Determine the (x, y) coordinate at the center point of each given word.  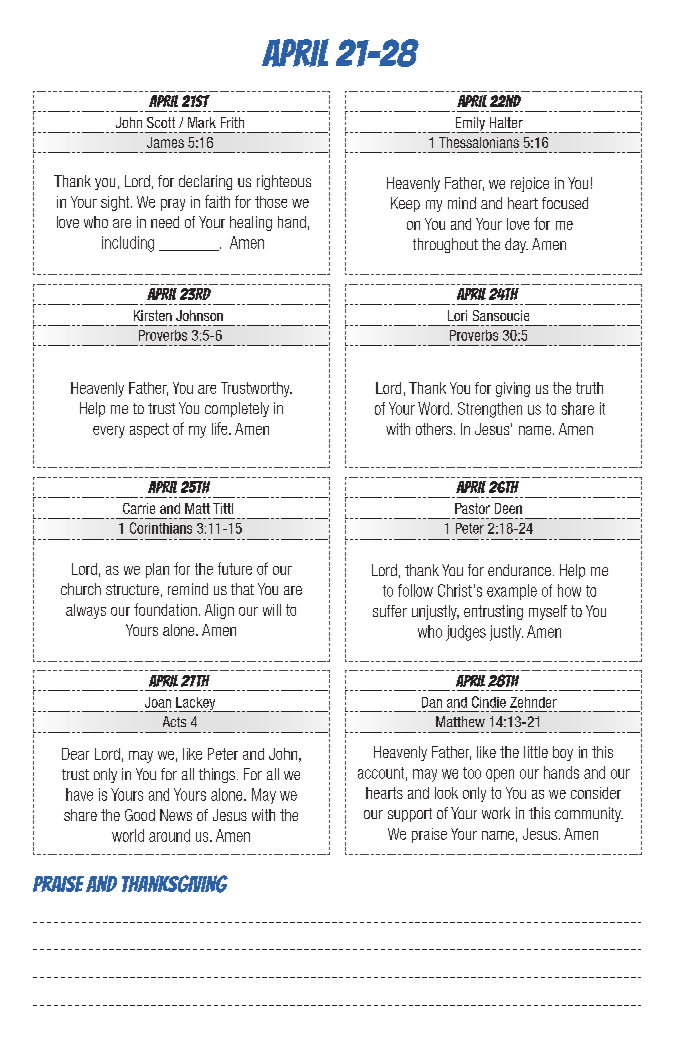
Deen (508, 508)
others (434, 429)
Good (140, 815)
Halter (506, 122)
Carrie (139, 508)
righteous (284, 182)
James (165, 142)
